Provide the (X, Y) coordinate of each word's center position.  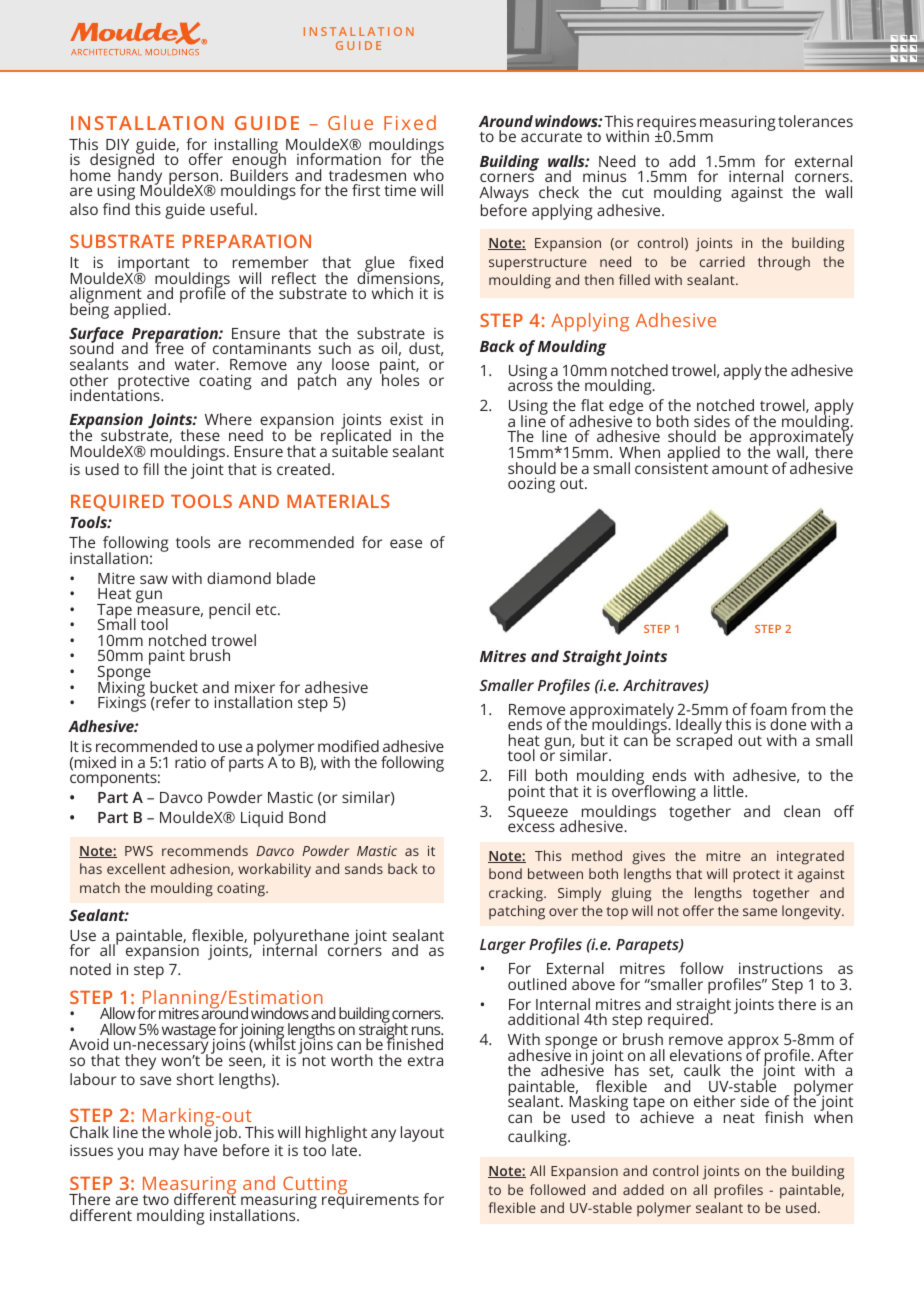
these (200, 435)
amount (740, 469)
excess (531, 827)
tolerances (815, 121)
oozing (531, 485)
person (195, 179)
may (164, 1153)
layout (422, 1134)
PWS (139, 851)
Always (504, 194)
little (730, 791)
